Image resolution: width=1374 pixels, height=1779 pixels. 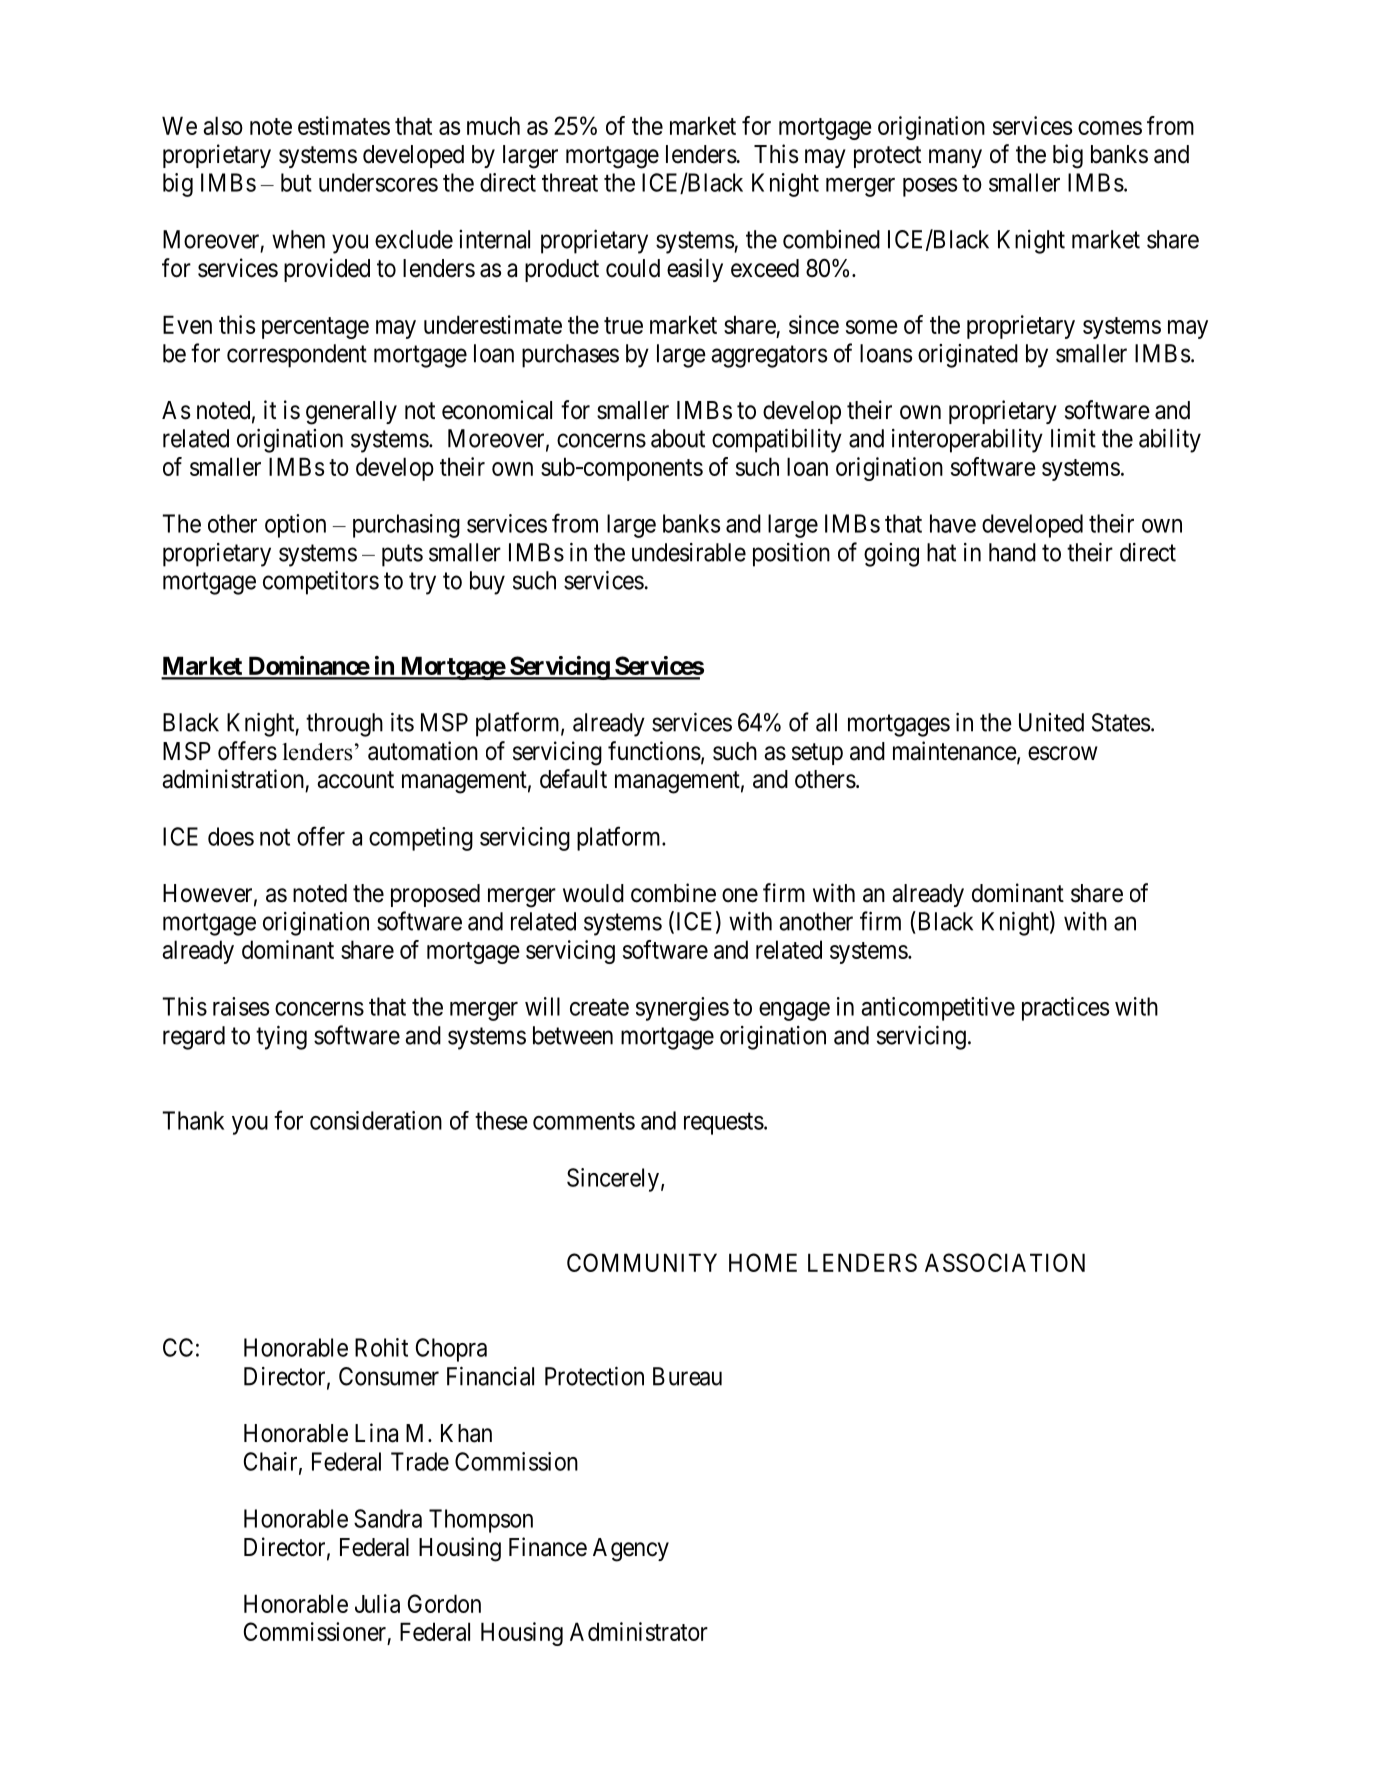 What do you see at coordinates (296, 182) in the document?
I see `but` at bounding box center [296, 182].
